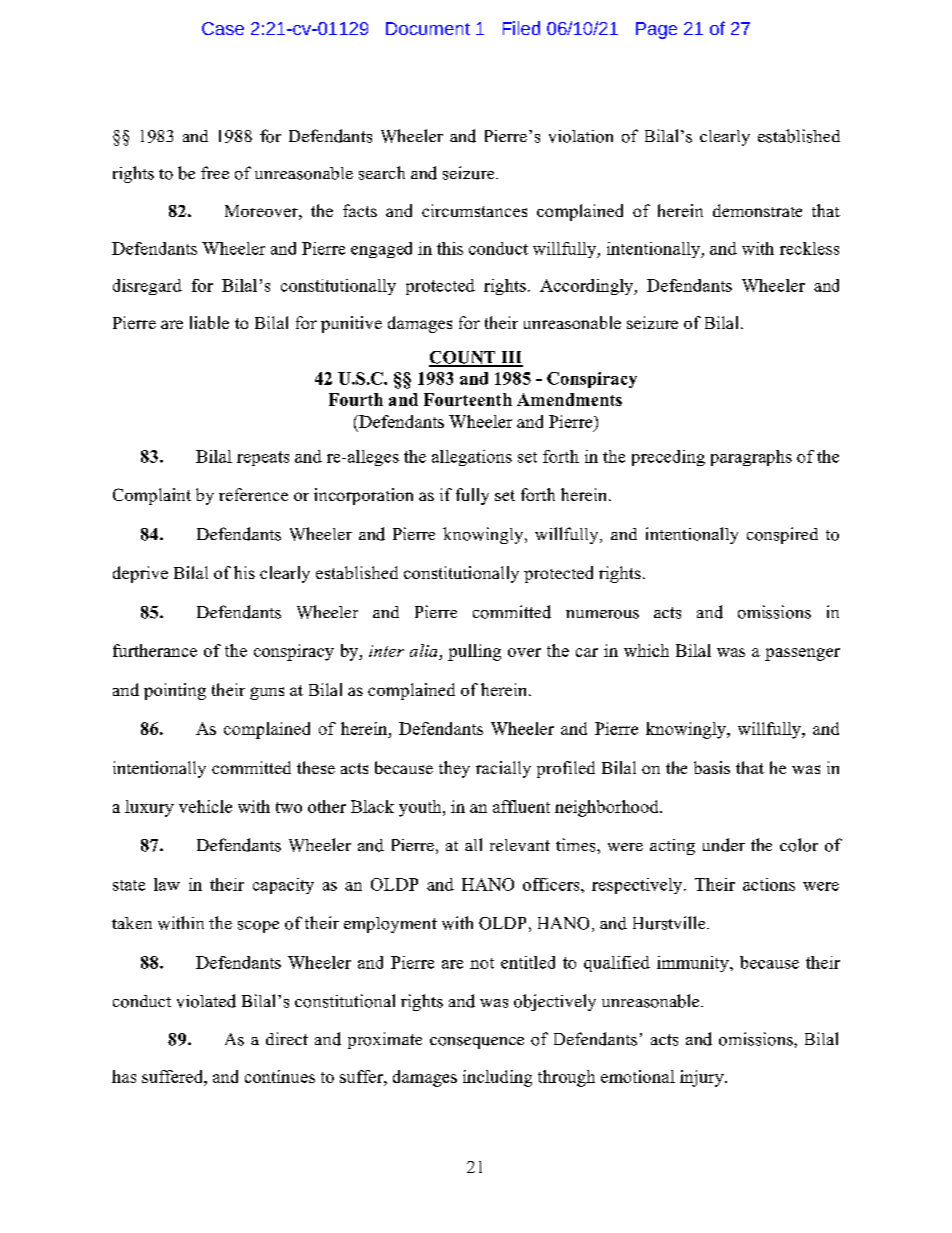 The height and width of the screenshot is (1233, 952). What do you see at coordinates (468, 399) in the screenshot?
I see `Fourteenth` at bounding box center [468, 399].
